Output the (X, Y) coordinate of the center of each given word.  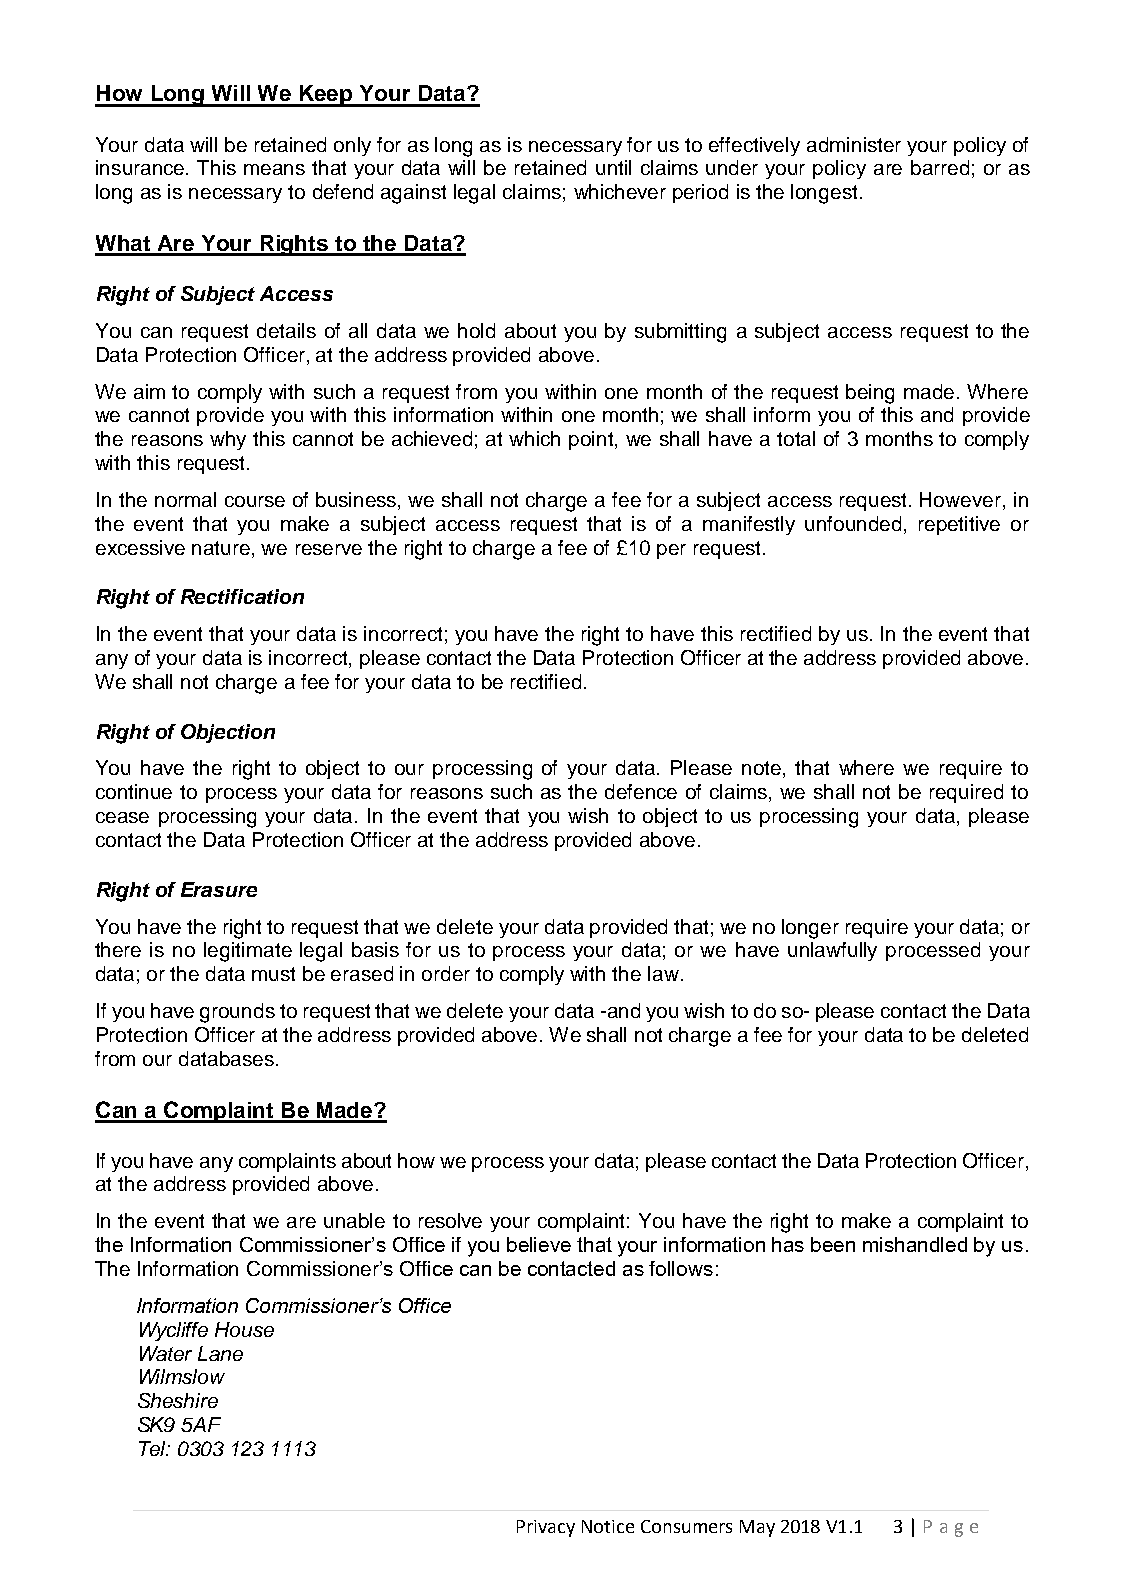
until (613, 167)
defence (641, 791)
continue (134, 791)
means (274, 169)
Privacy (546, 1528)
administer (854, 144)
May (757, 1528)
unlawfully (832, 951)
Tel (154, 1448)
